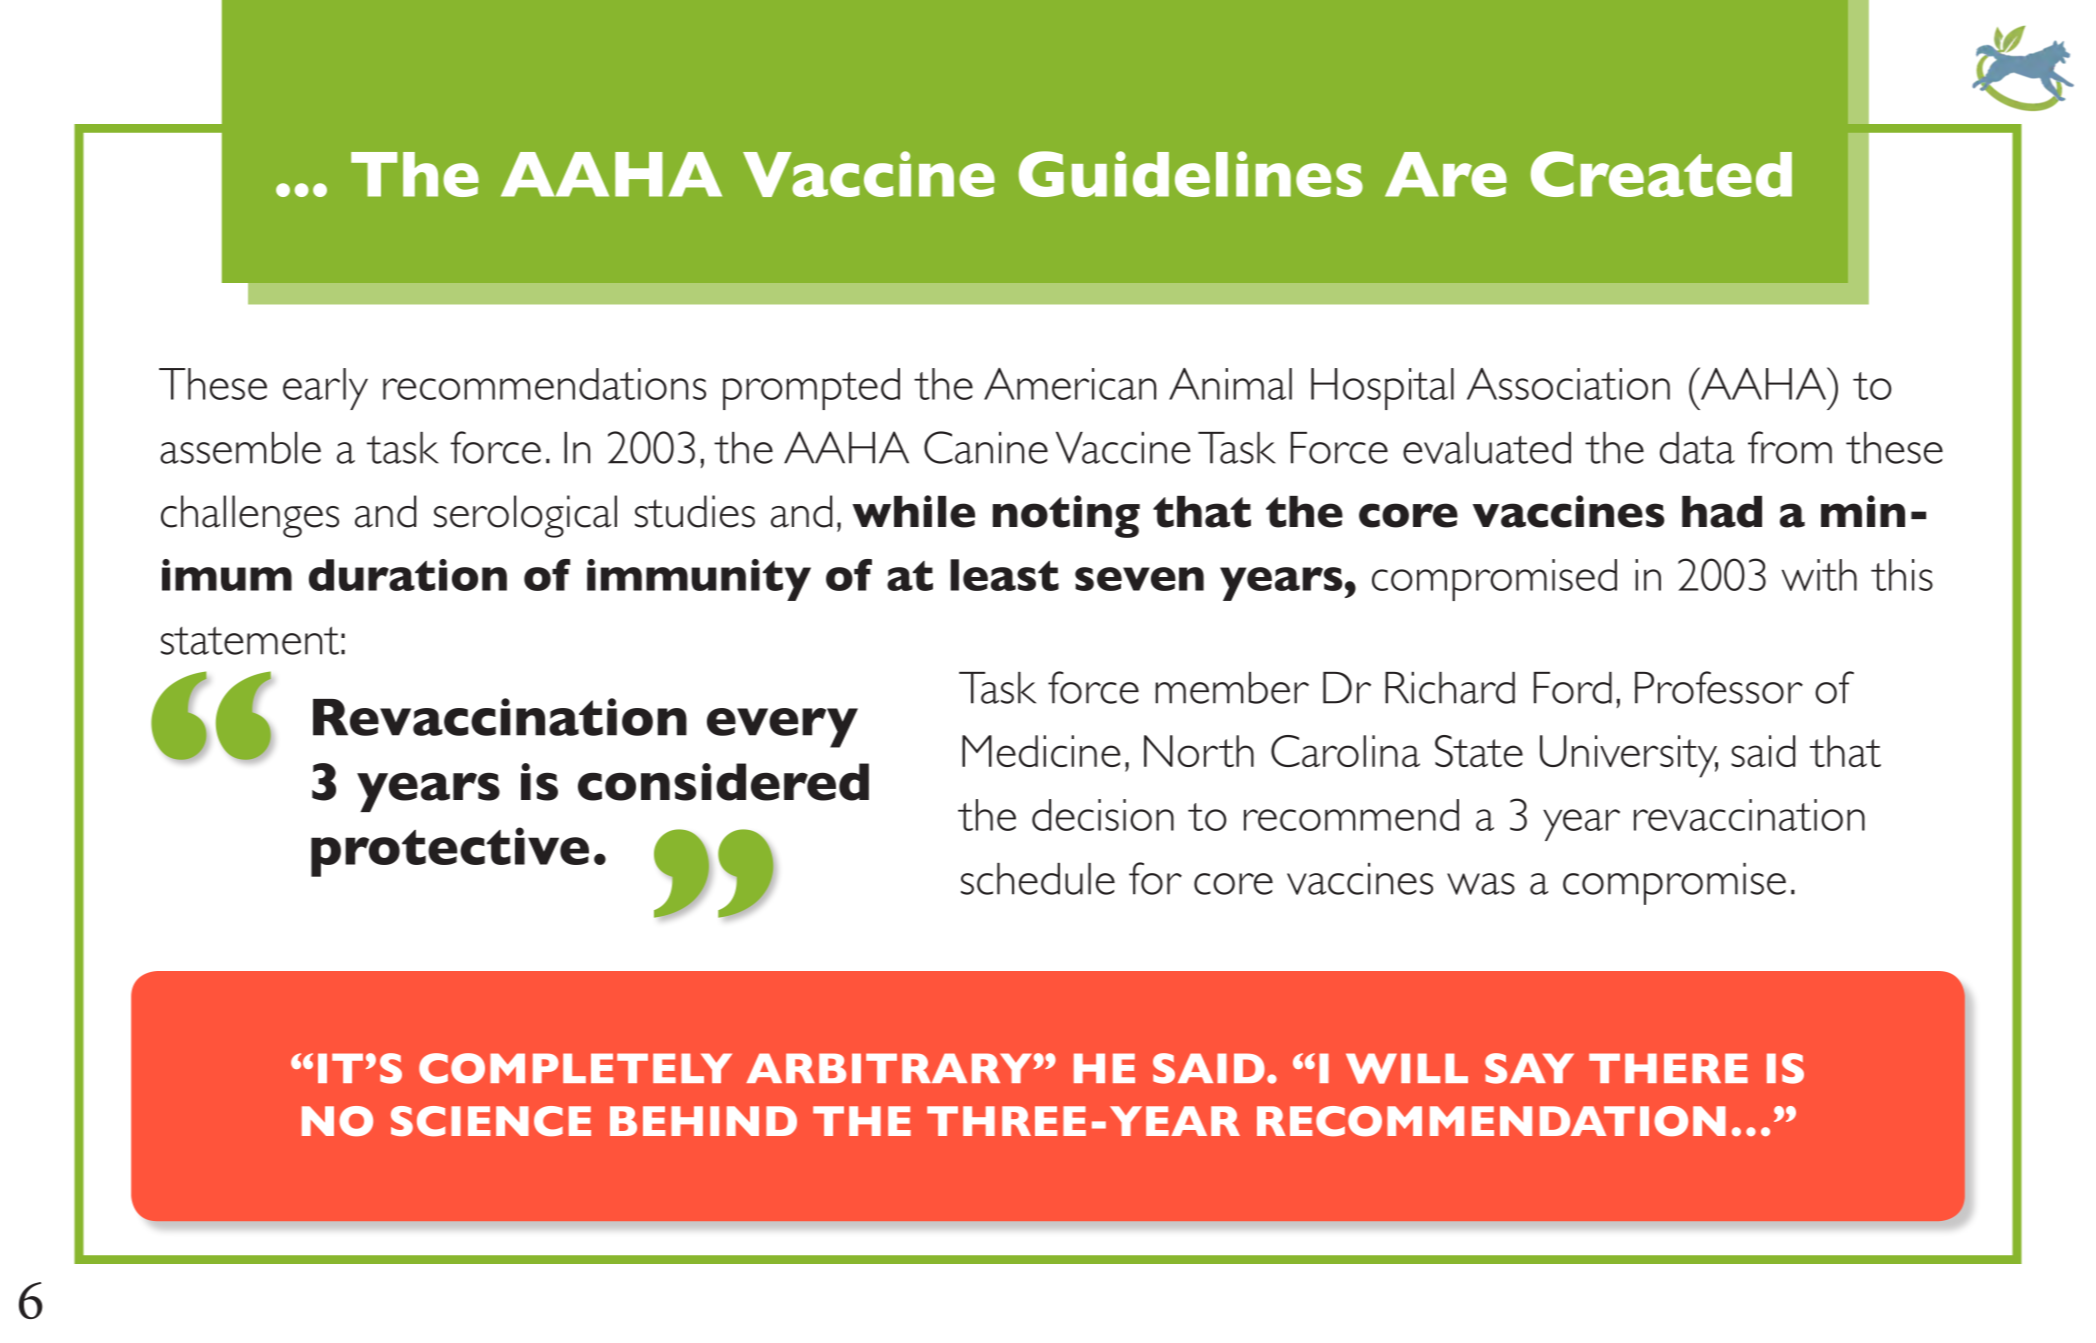  Describe the element at coordinates (525, 516) in the screenshot. I see `serological` at that location.
